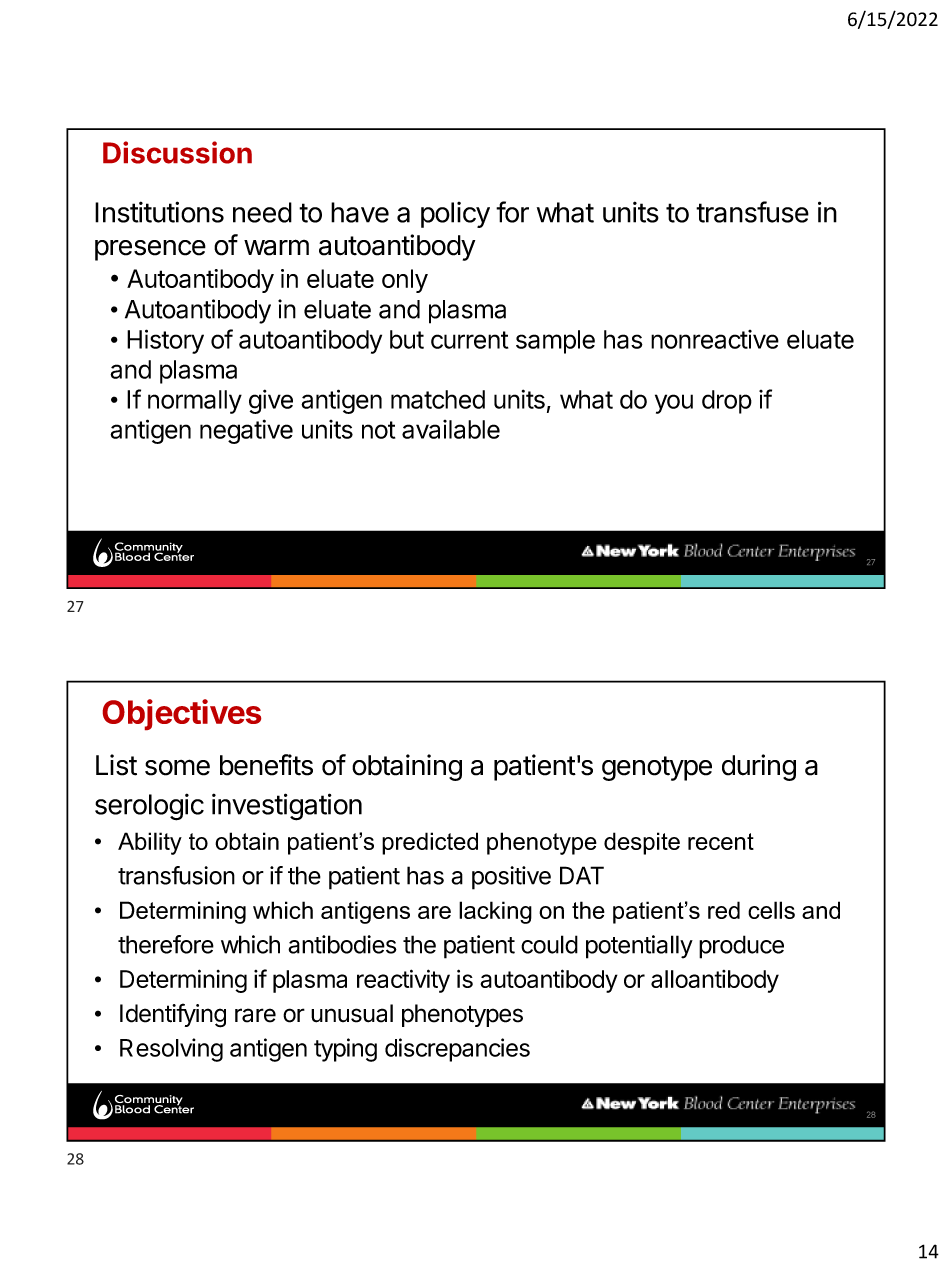  I want to click on available, so click(451, 429).
